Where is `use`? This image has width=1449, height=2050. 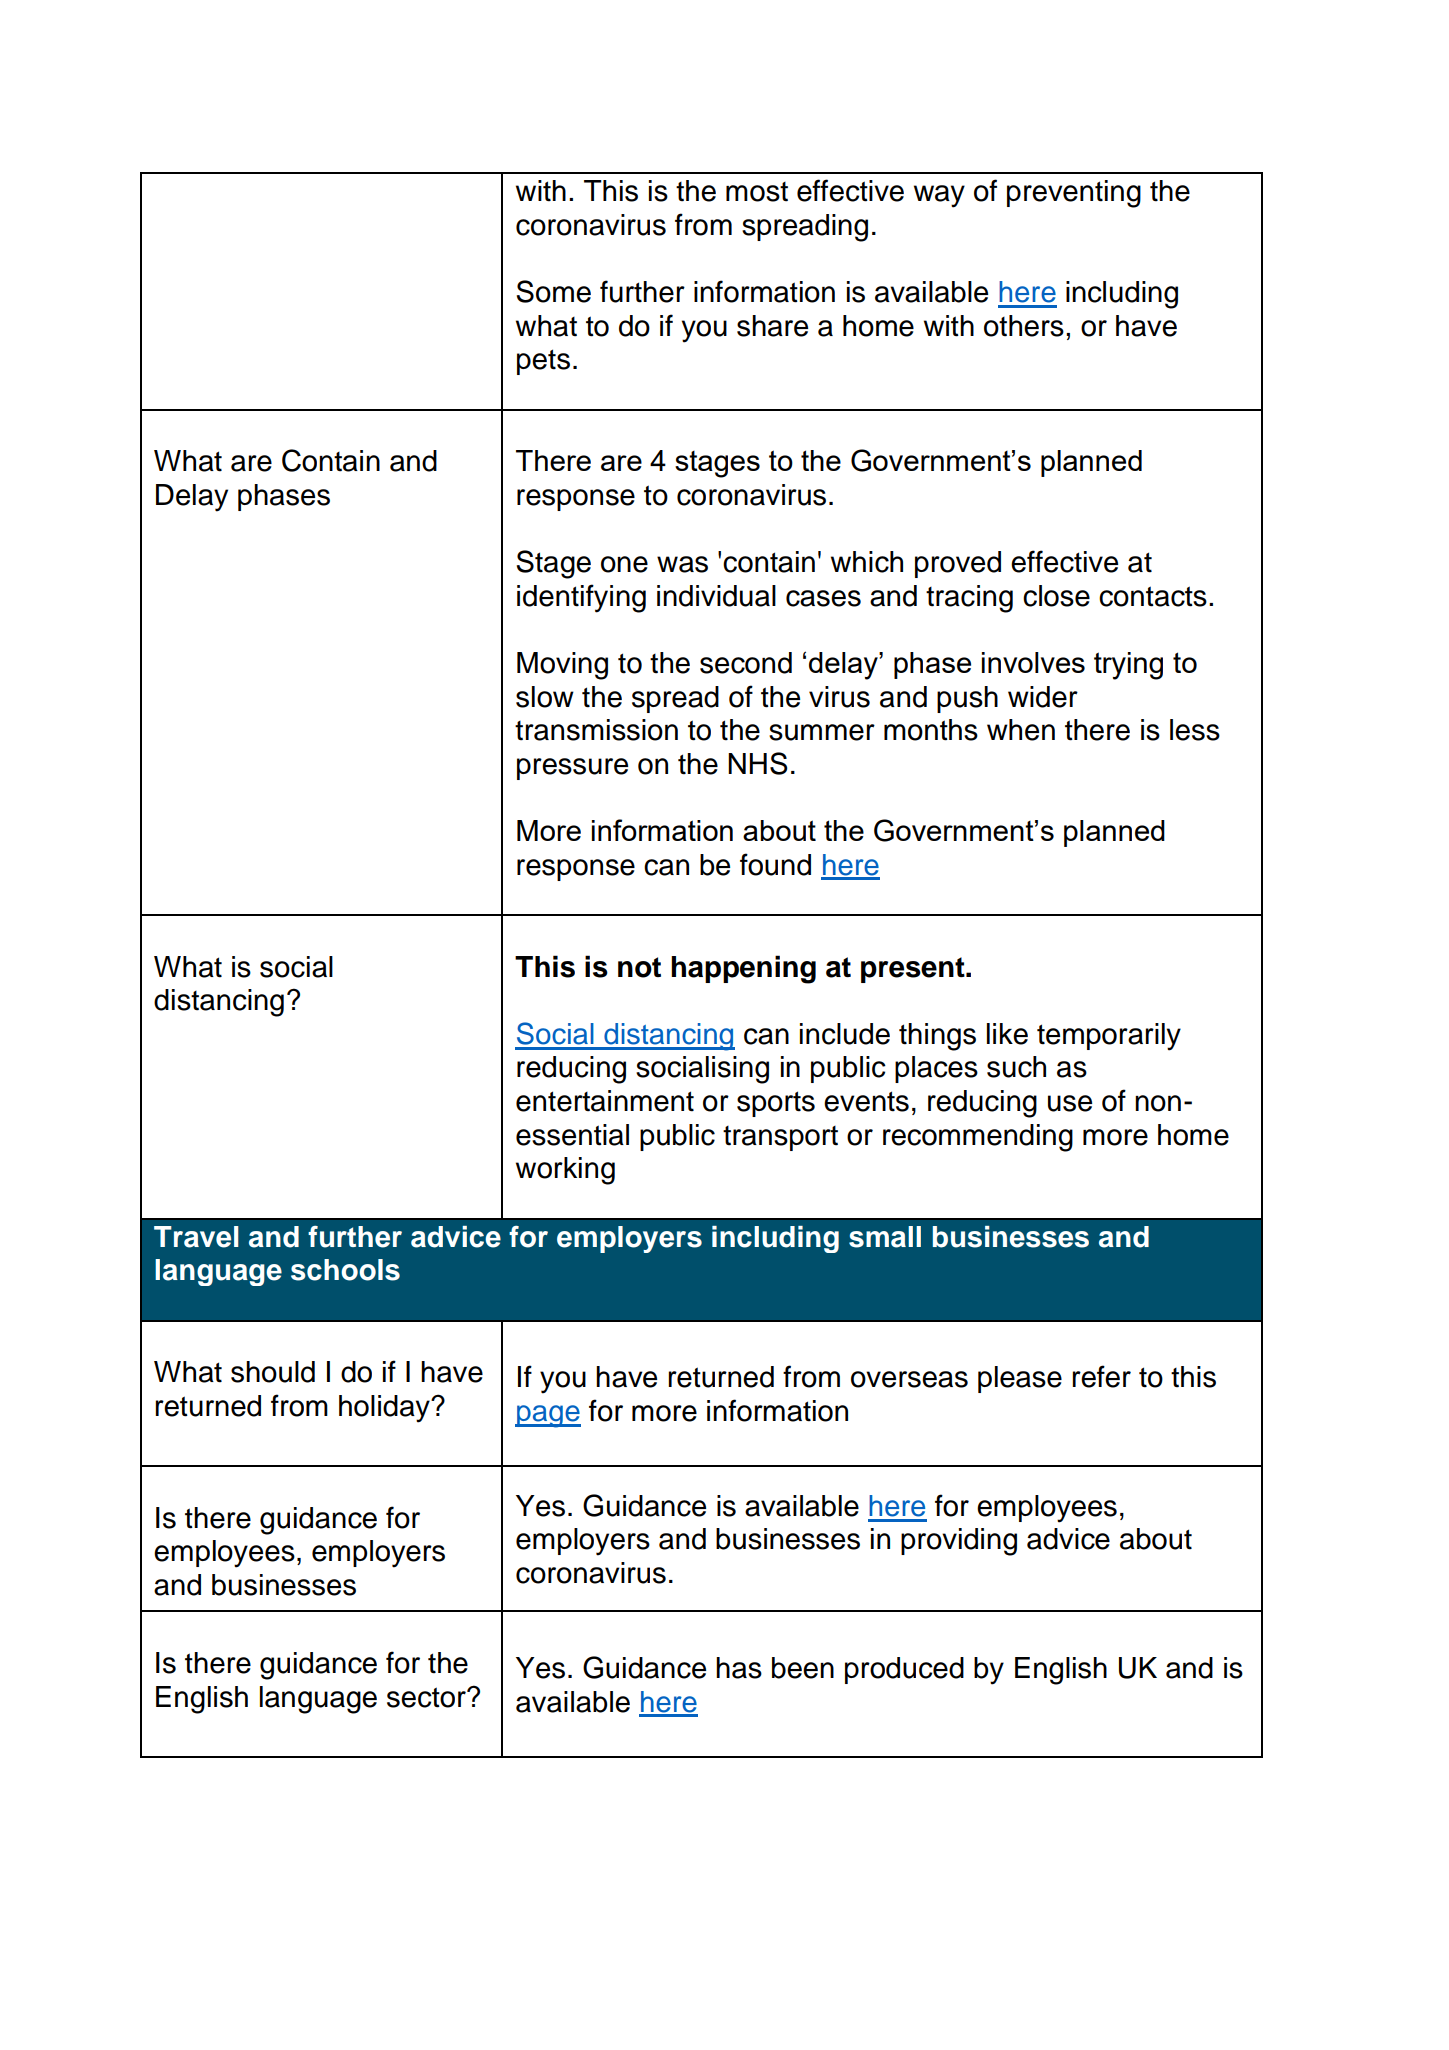 use is located at coordinates (1070, 1103).
